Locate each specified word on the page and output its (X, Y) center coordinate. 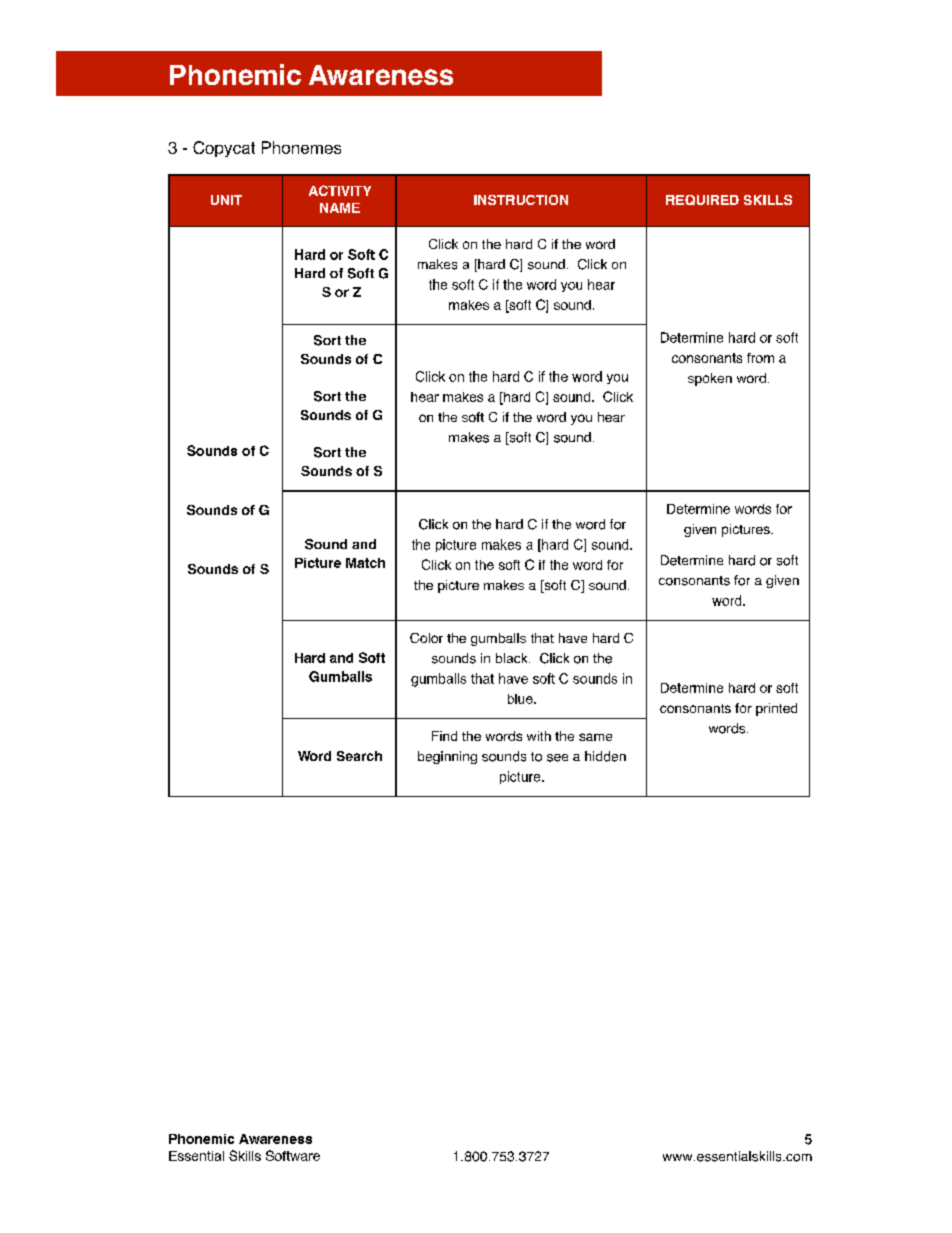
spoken (710, 379)
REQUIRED (702, 200)
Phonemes (301, 147)
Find (444, 736)
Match (365, 563)
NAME (340, 208)
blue (521, 699)
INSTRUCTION (521, 200)
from (760, 358)
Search (359, 756)
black (513, 658)
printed (776, 709)
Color (426, 638)
